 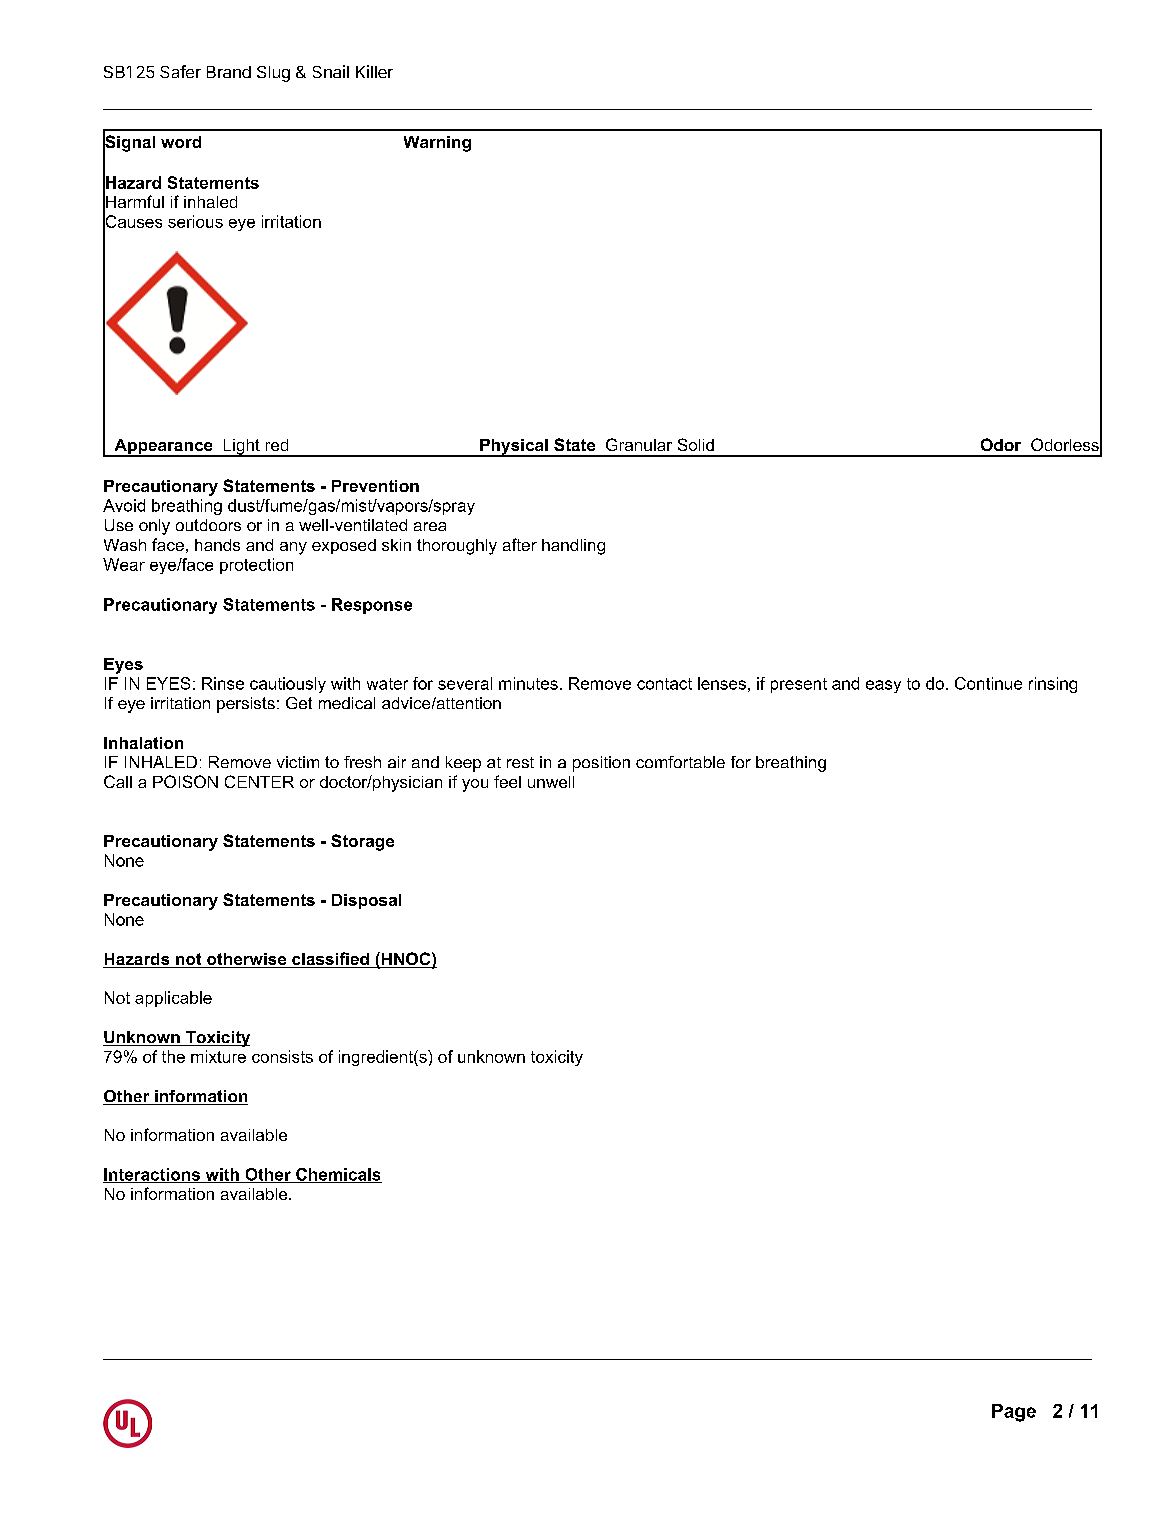 I want to click on Page, so click(x=1014, y=1413).
